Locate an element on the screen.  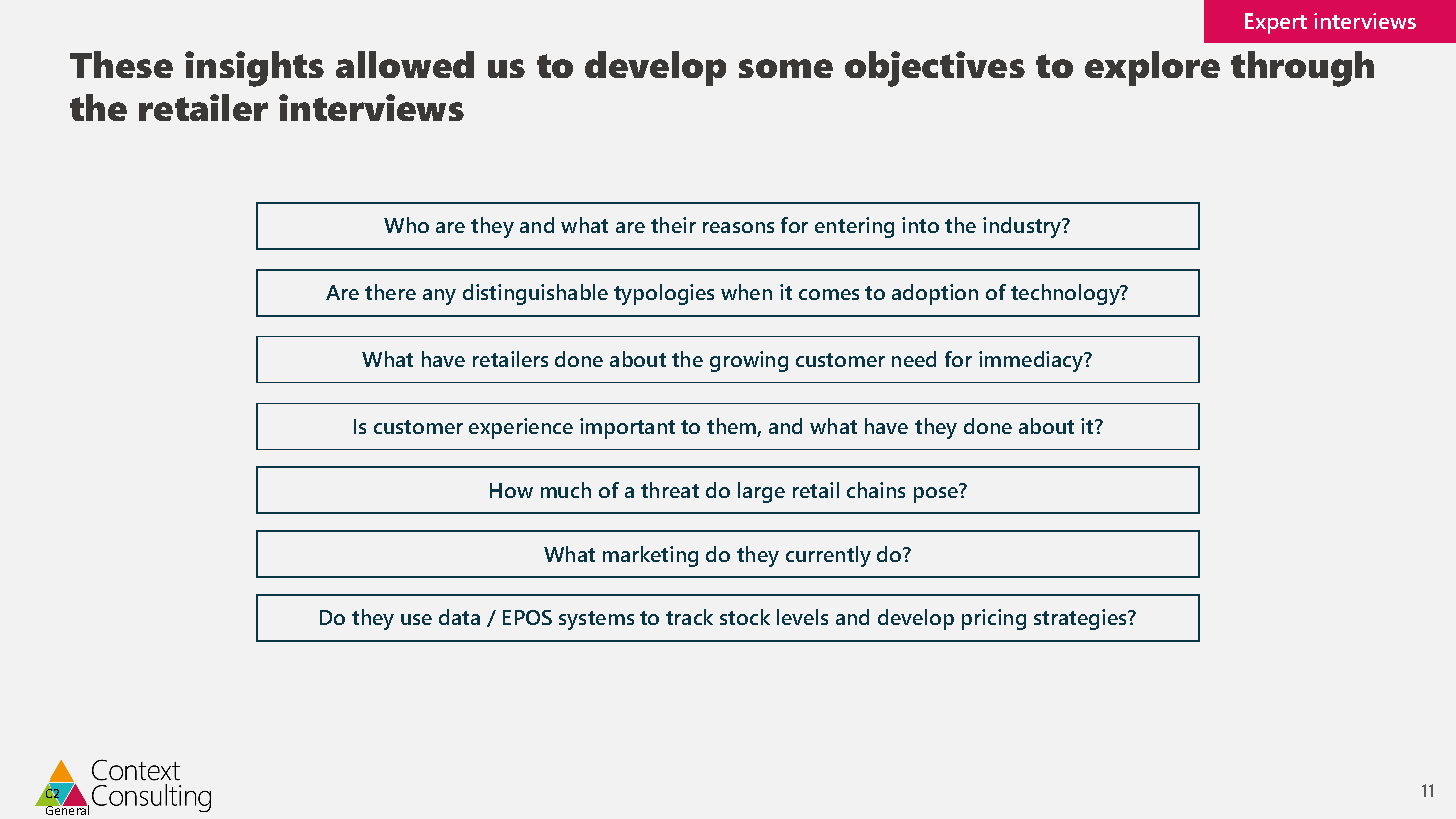
their is located at coordinates (673, 225).
